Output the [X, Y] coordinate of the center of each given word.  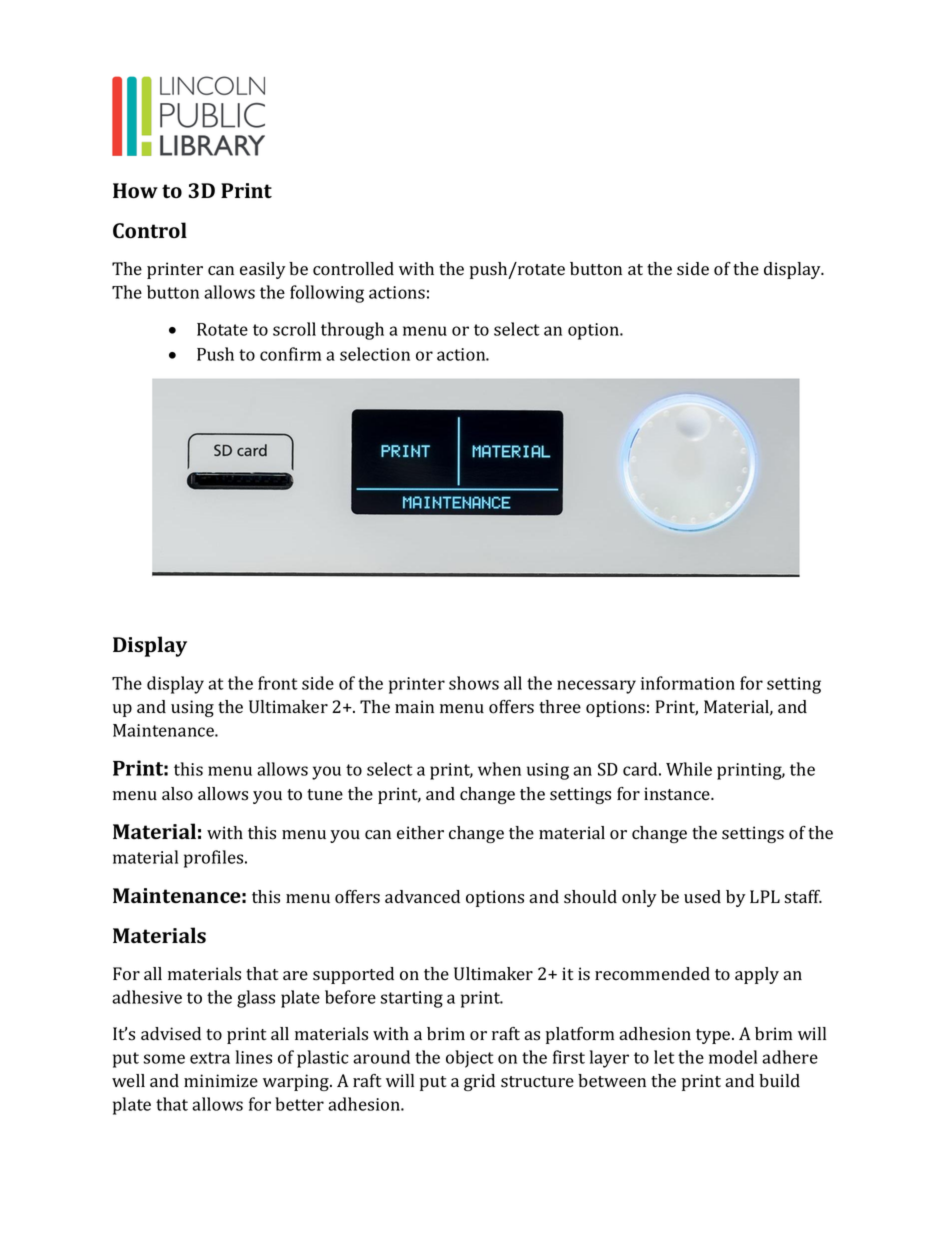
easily [263, 270]
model [733, 1057]
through [352, 331]
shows [474, 683]
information [688, 683]
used [702, 897]
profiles [215, 859]
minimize [221, 1080]
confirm [290, 354]
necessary [596, 687]
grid [479, 1082]
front [278, 683]
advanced [422, 896]
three [560, 706]
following [327, 294]
